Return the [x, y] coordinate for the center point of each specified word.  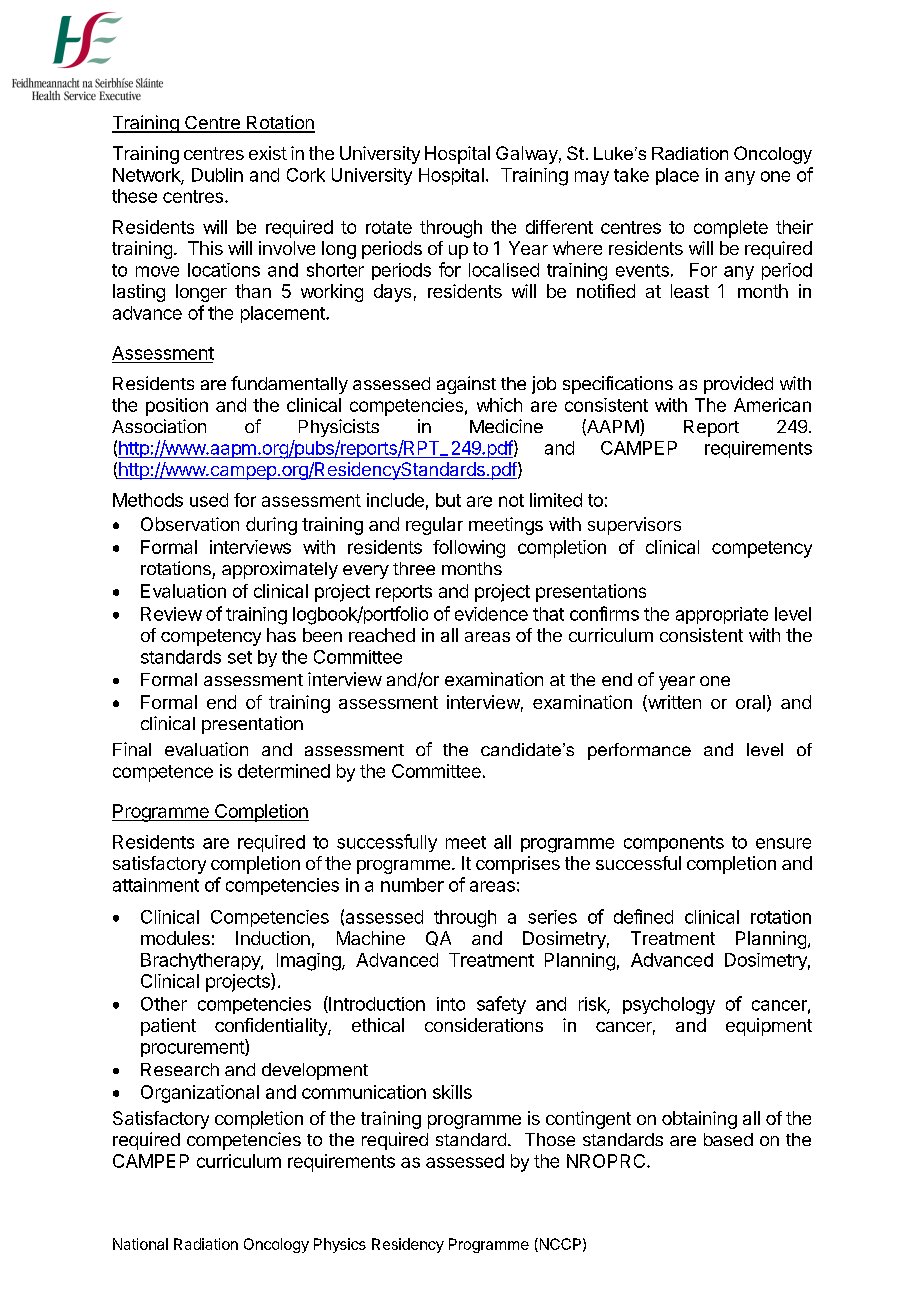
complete [731, 229]
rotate [389, 227]
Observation [190, 524]
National [140, 1244]
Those [550, 1139]
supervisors [634, 526]
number [412, 885]
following [469, 549]
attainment [156, 885]
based [728, 1139]
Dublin [217, 175]
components [674, 844]
